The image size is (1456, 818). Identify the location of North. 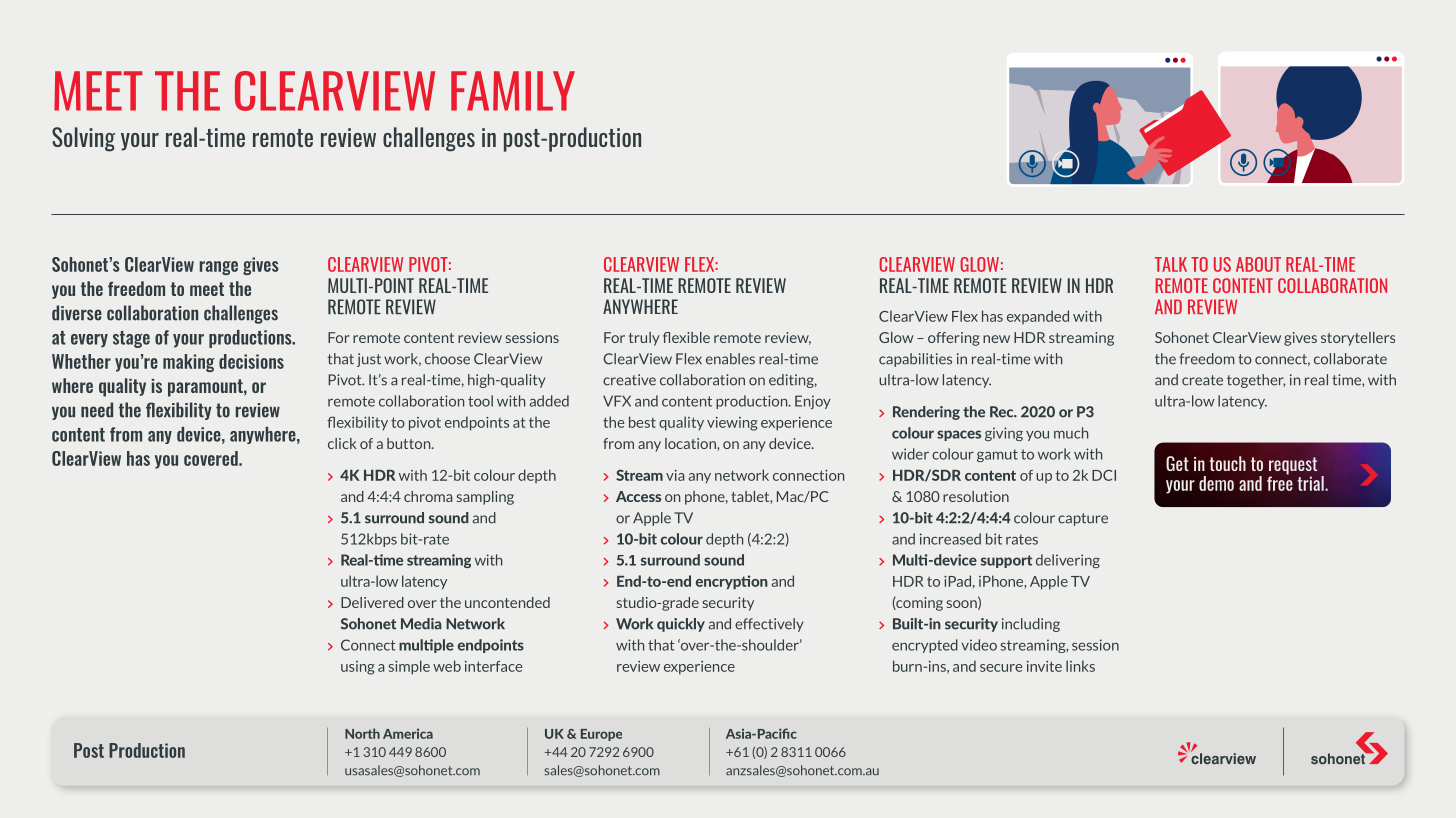
(362, 733).
